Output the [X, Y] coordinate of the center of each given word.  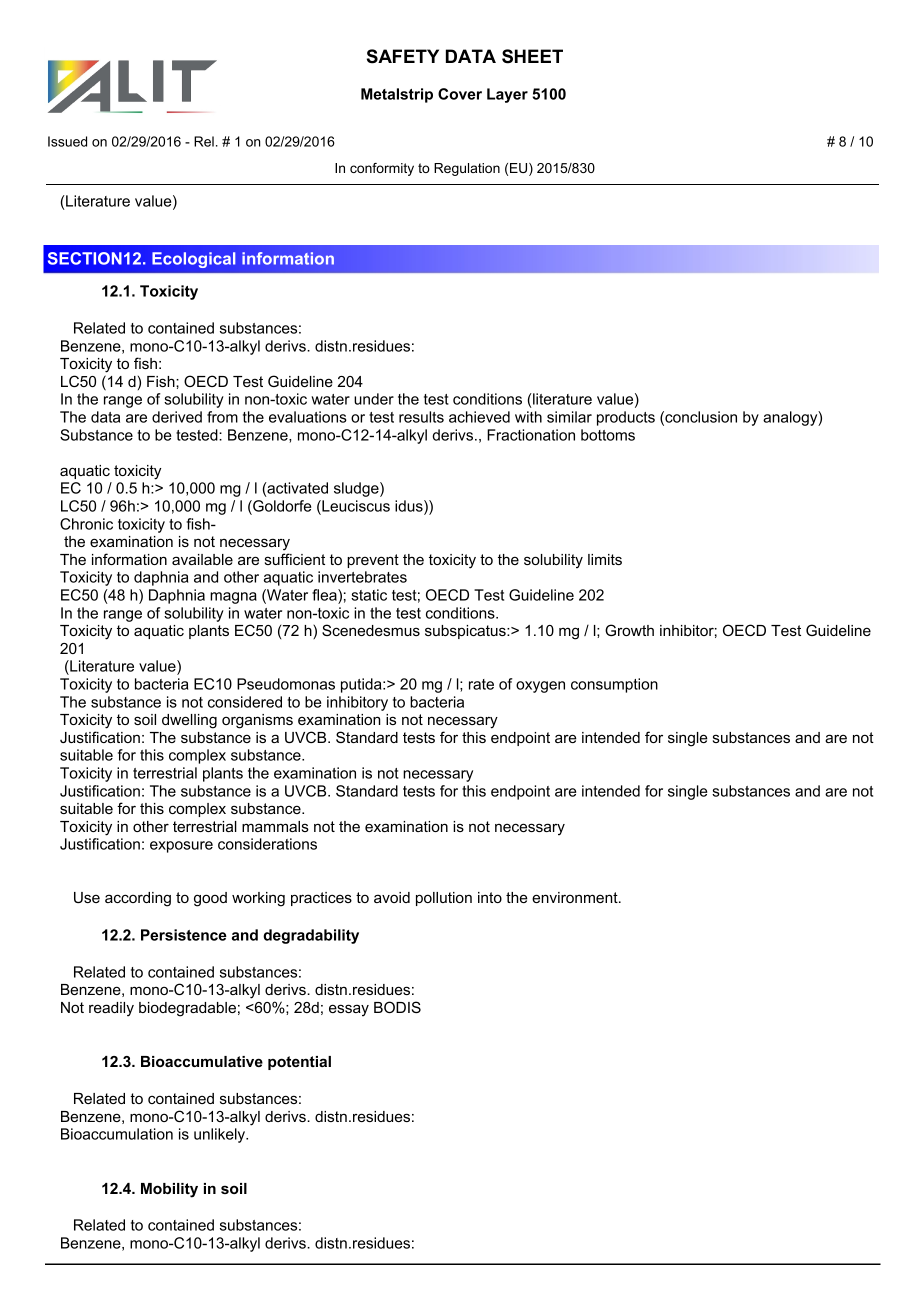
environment [576, 897]
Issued [67, 141]
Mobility [169, 1190]
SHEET [532, 56]
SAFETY [403, 56]
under [374, 399]
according [138, 899]
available [202, 559]
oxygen [540, 687]
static [369, 595]
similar [569, 417]
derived [177, 417]
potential [299, 1063]
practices [321, 899]
